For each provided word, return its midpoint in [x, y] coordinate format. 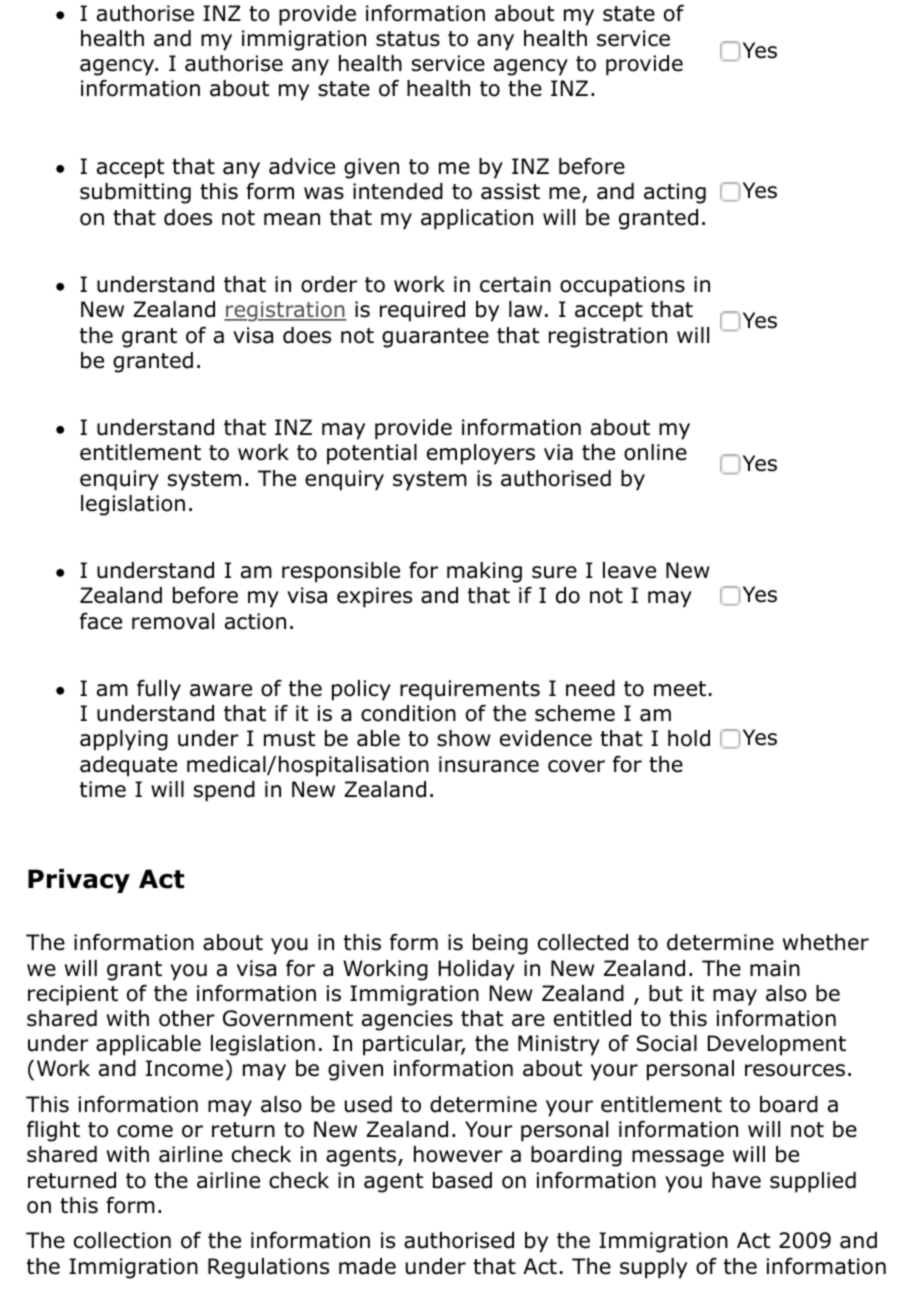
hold [689, 738]
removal [173, 621]
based [462, 1180]
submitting [135, 193]
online [655, 452]
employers [481, 454]
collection [122, 1240]
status [408, 39]
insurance [489, 764]
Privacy [79, 881]
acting [675, 193]
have [736, 1180]
